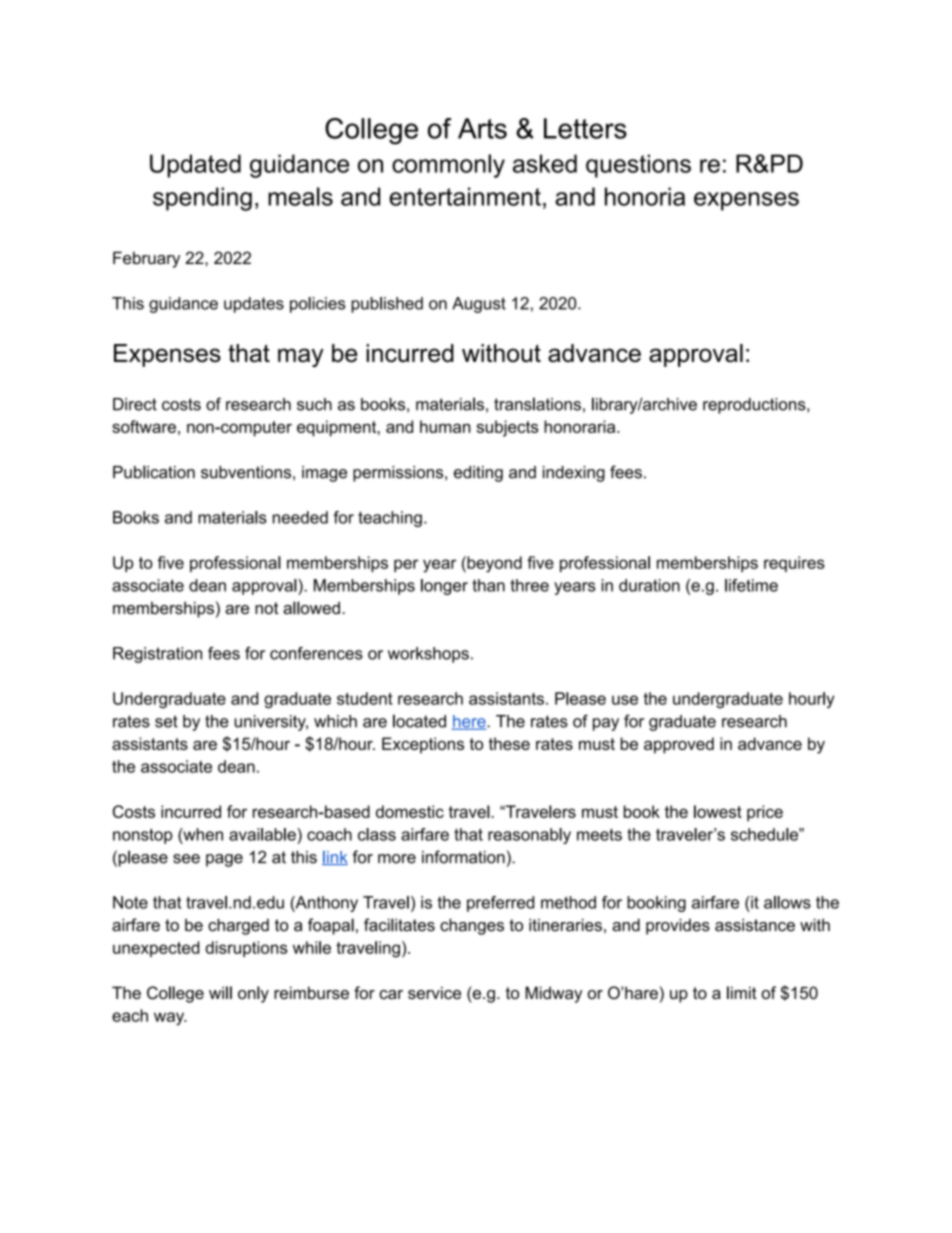  What do you see at coordinates (166, 721) in the page?
I see `set` at bounding box center [166, 721].
